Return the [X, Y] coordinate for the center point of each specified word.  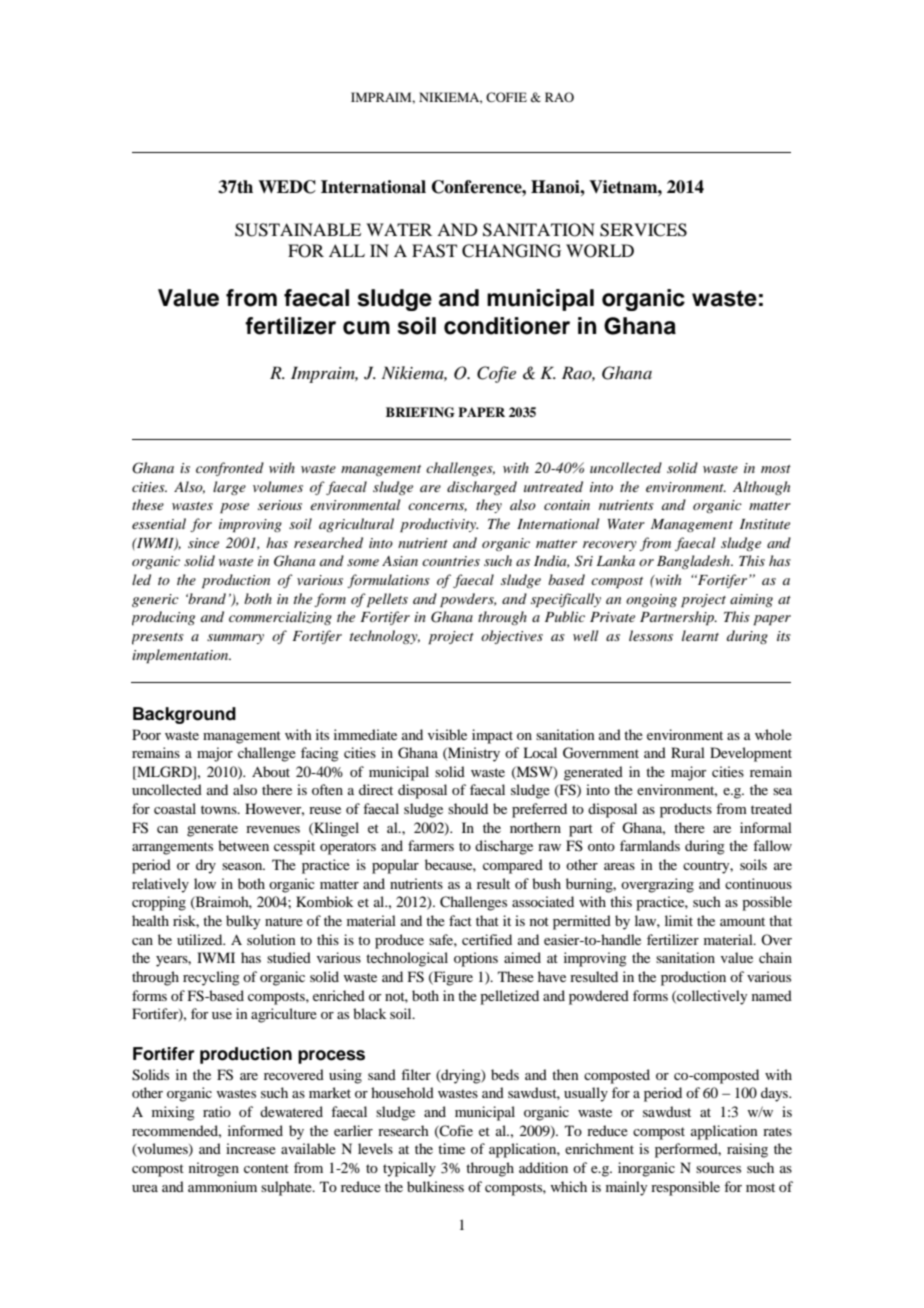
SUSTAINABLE [298, 230]
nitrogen [214, 1169]
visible [447, 734]
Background [184, 715]
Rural [688, 752]
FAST [434, 251]
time [451, 1148]
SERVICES [643, 230]
